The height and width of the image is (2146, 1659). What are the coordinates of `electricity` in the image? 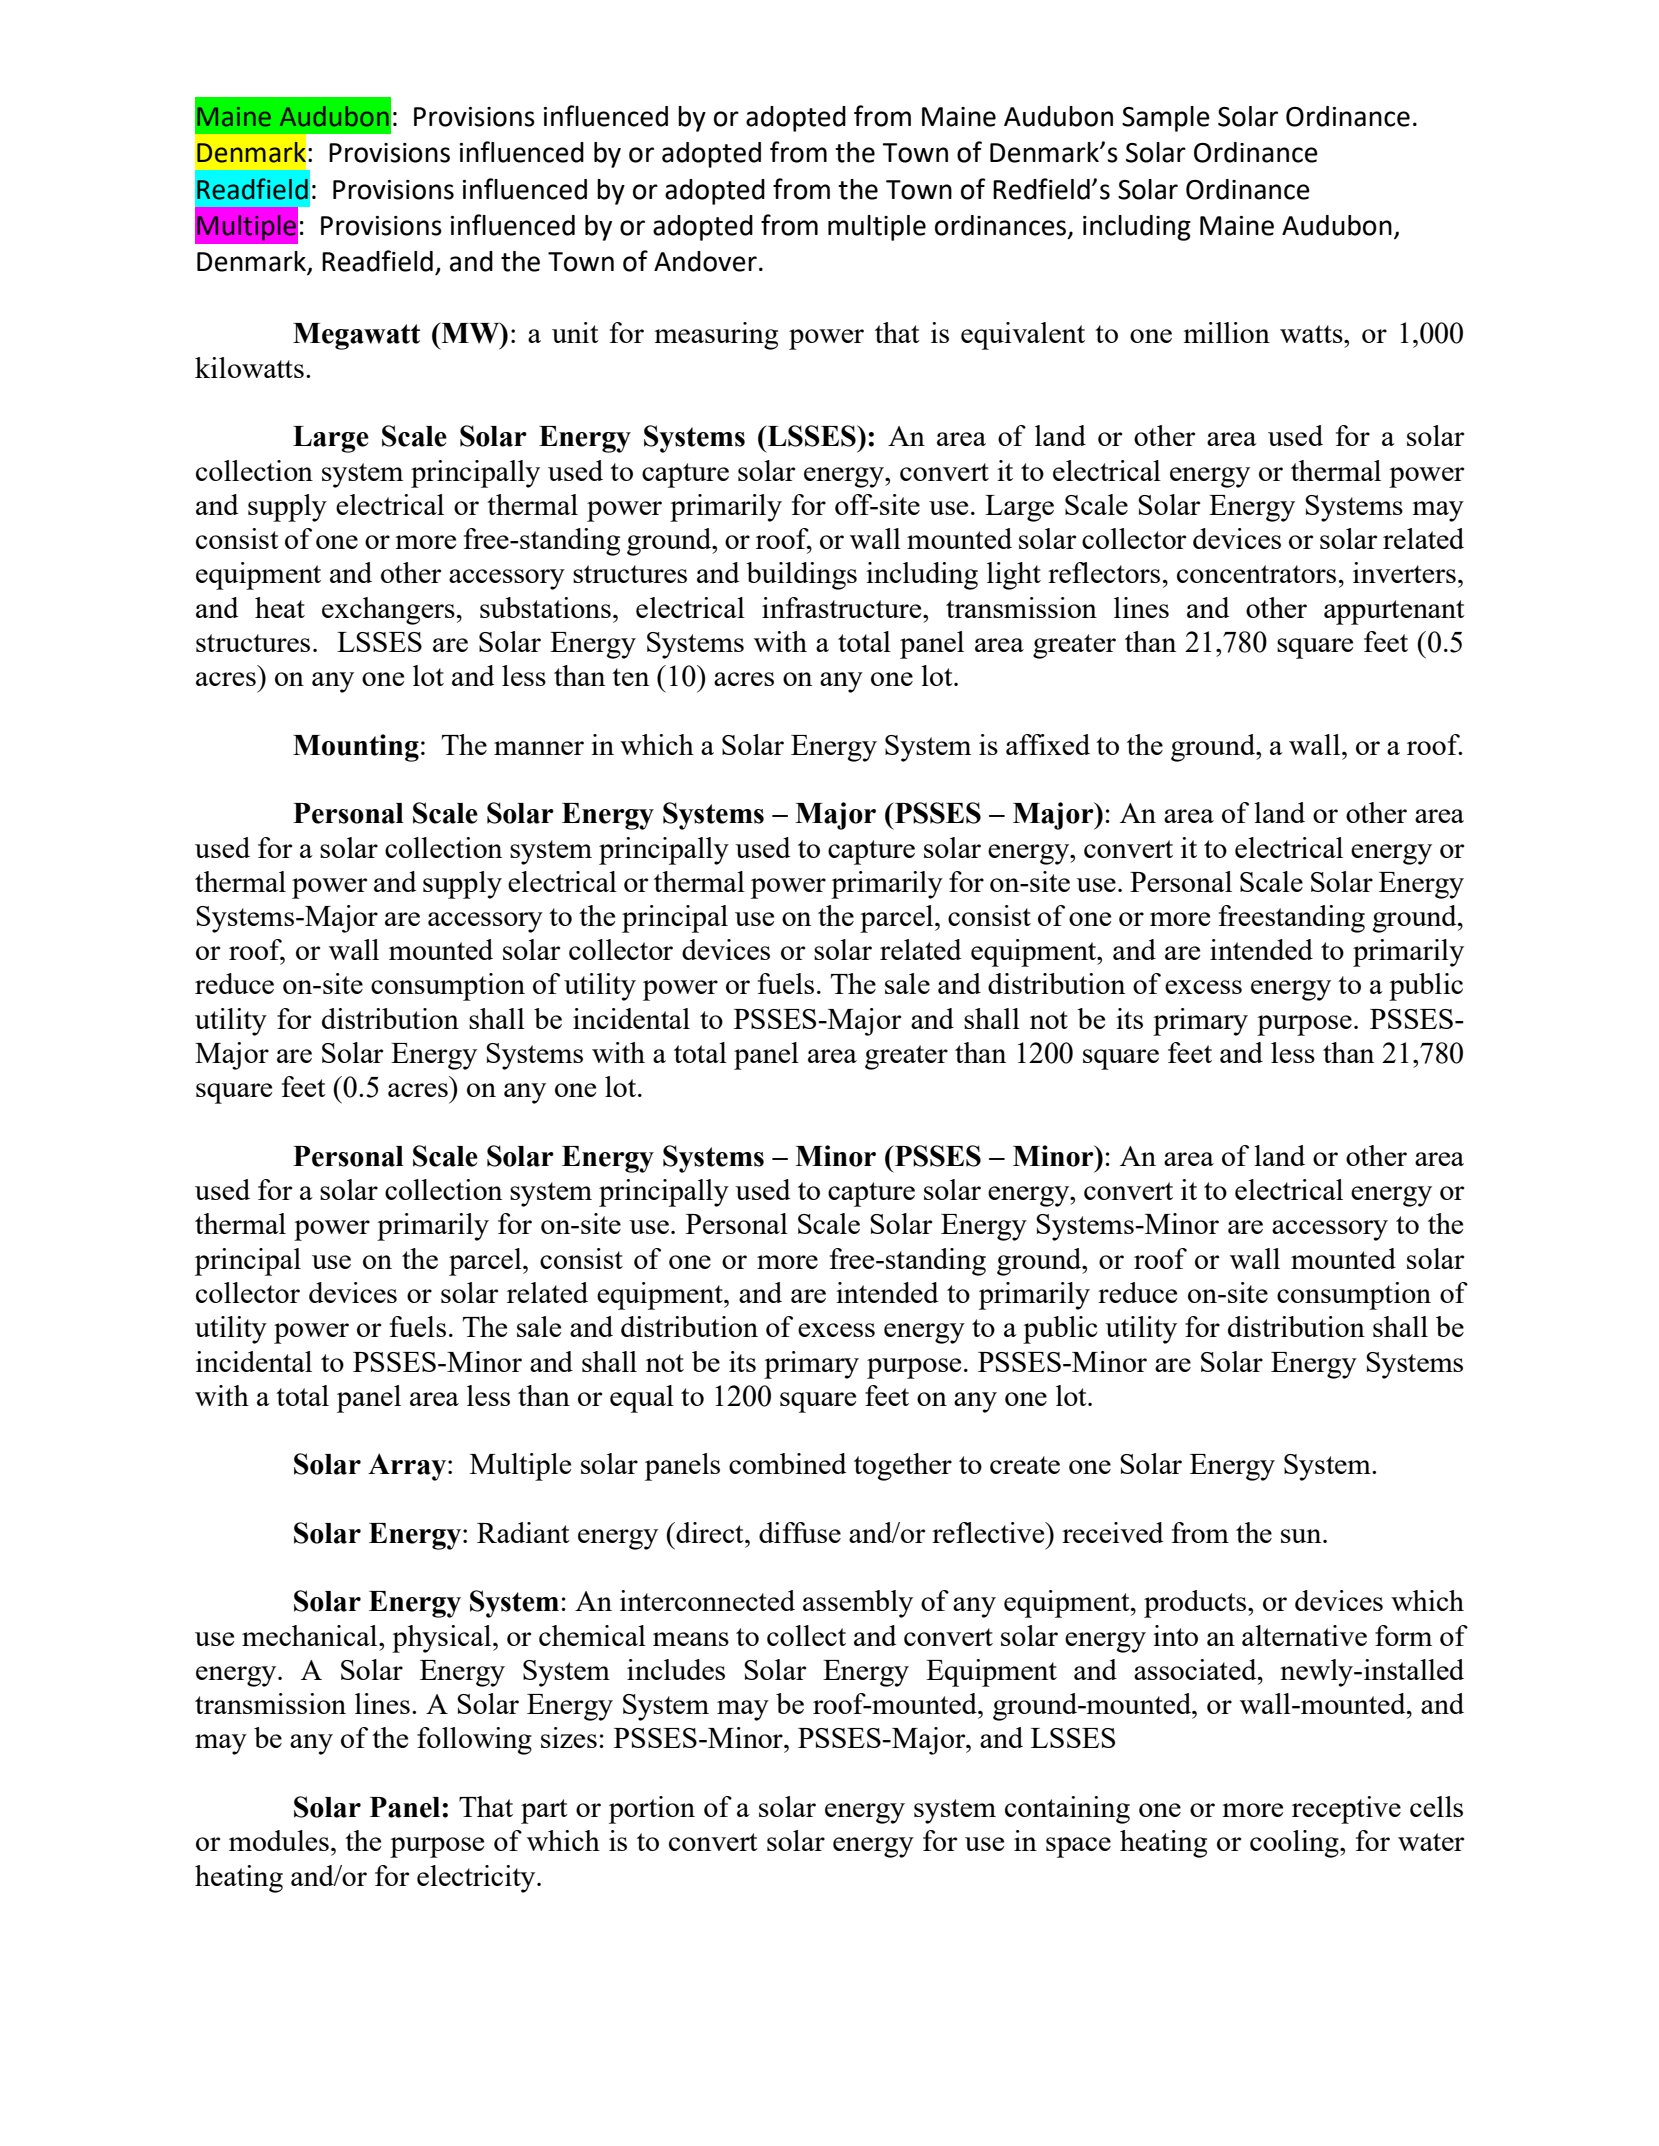 It's located at (477, 1879).
